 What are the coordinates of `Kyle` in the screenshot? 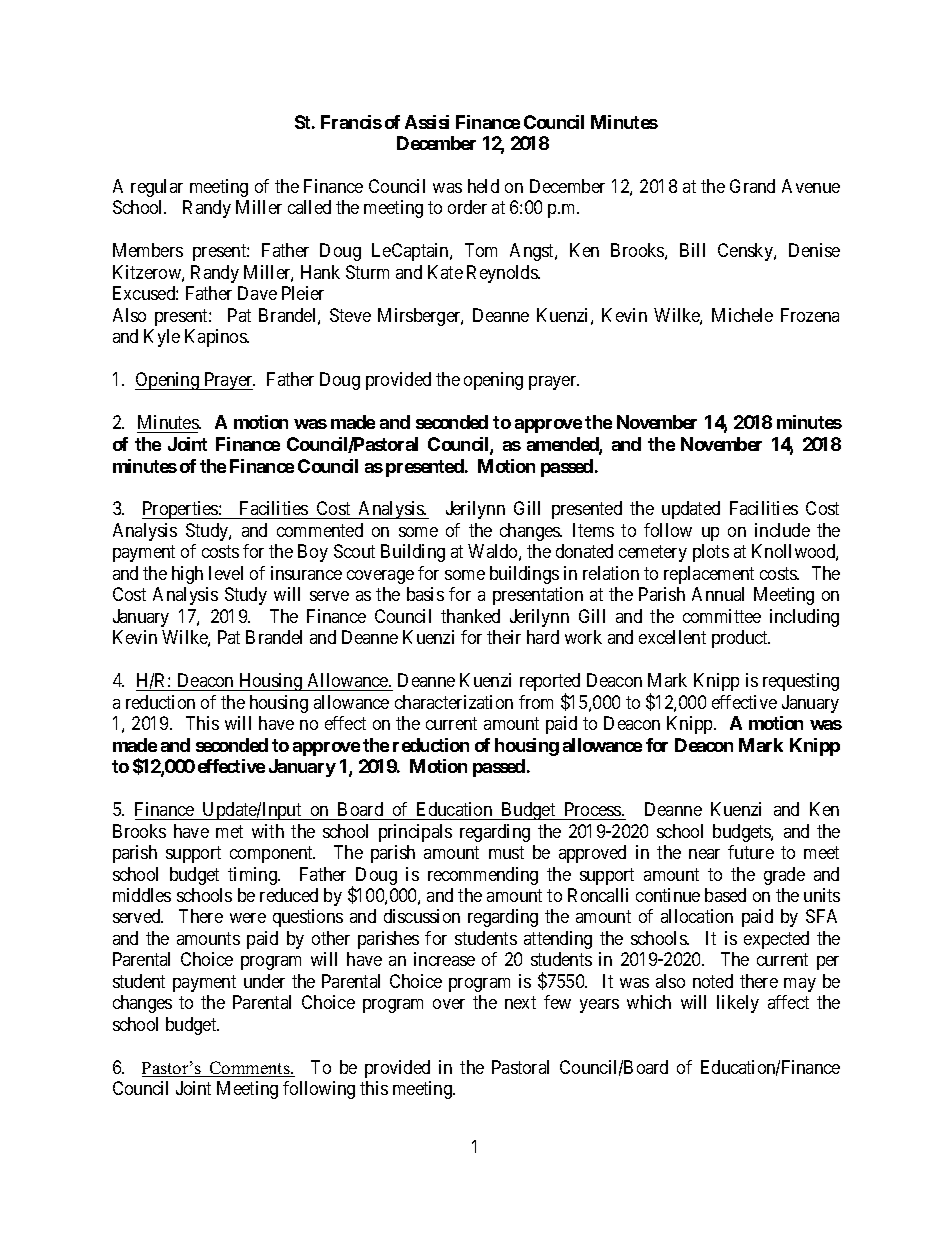 It's located at (162, 338).
